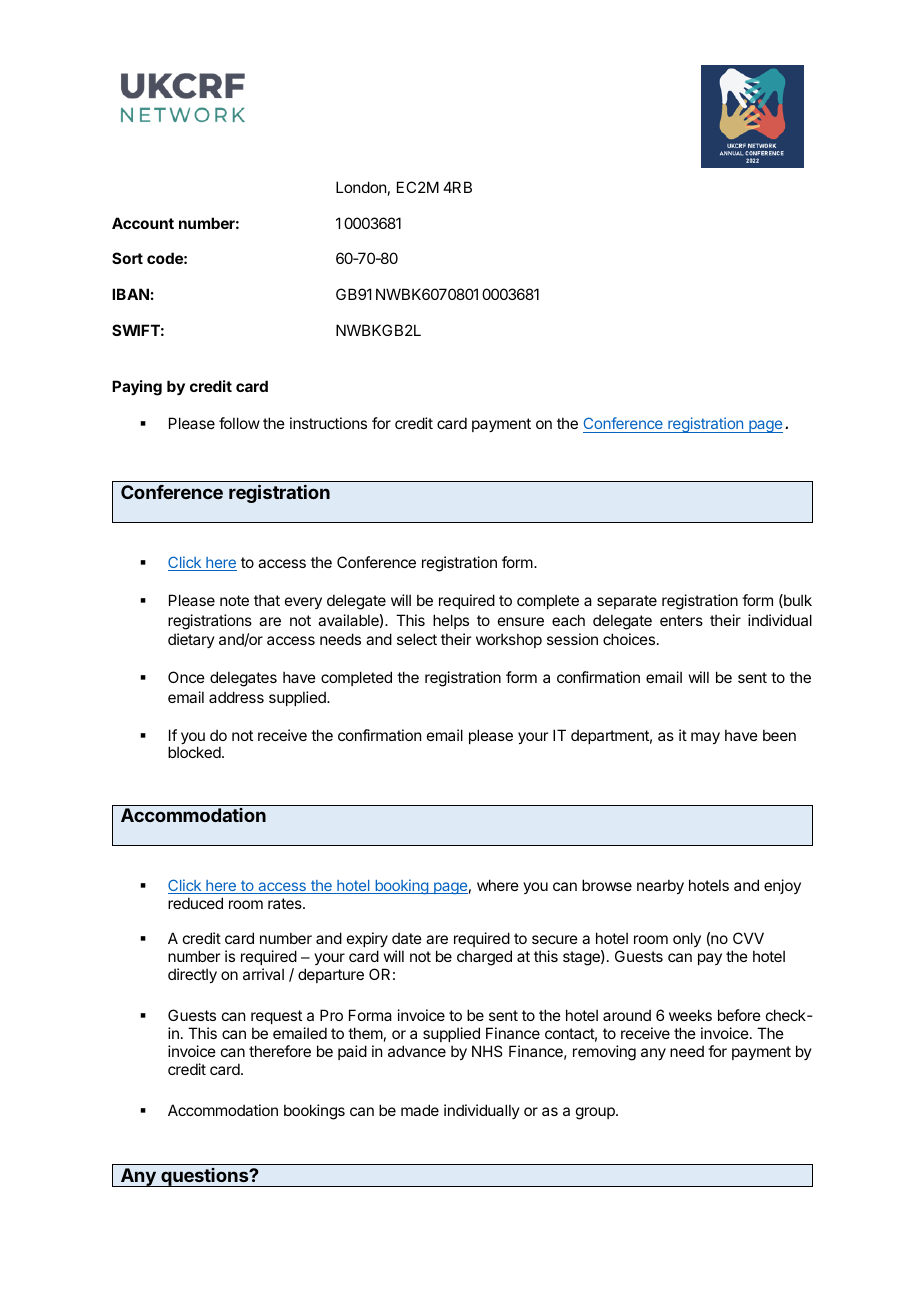 The height and width of the screenshot is (1308, 924). I want to click on helps, so click(451, 621).
